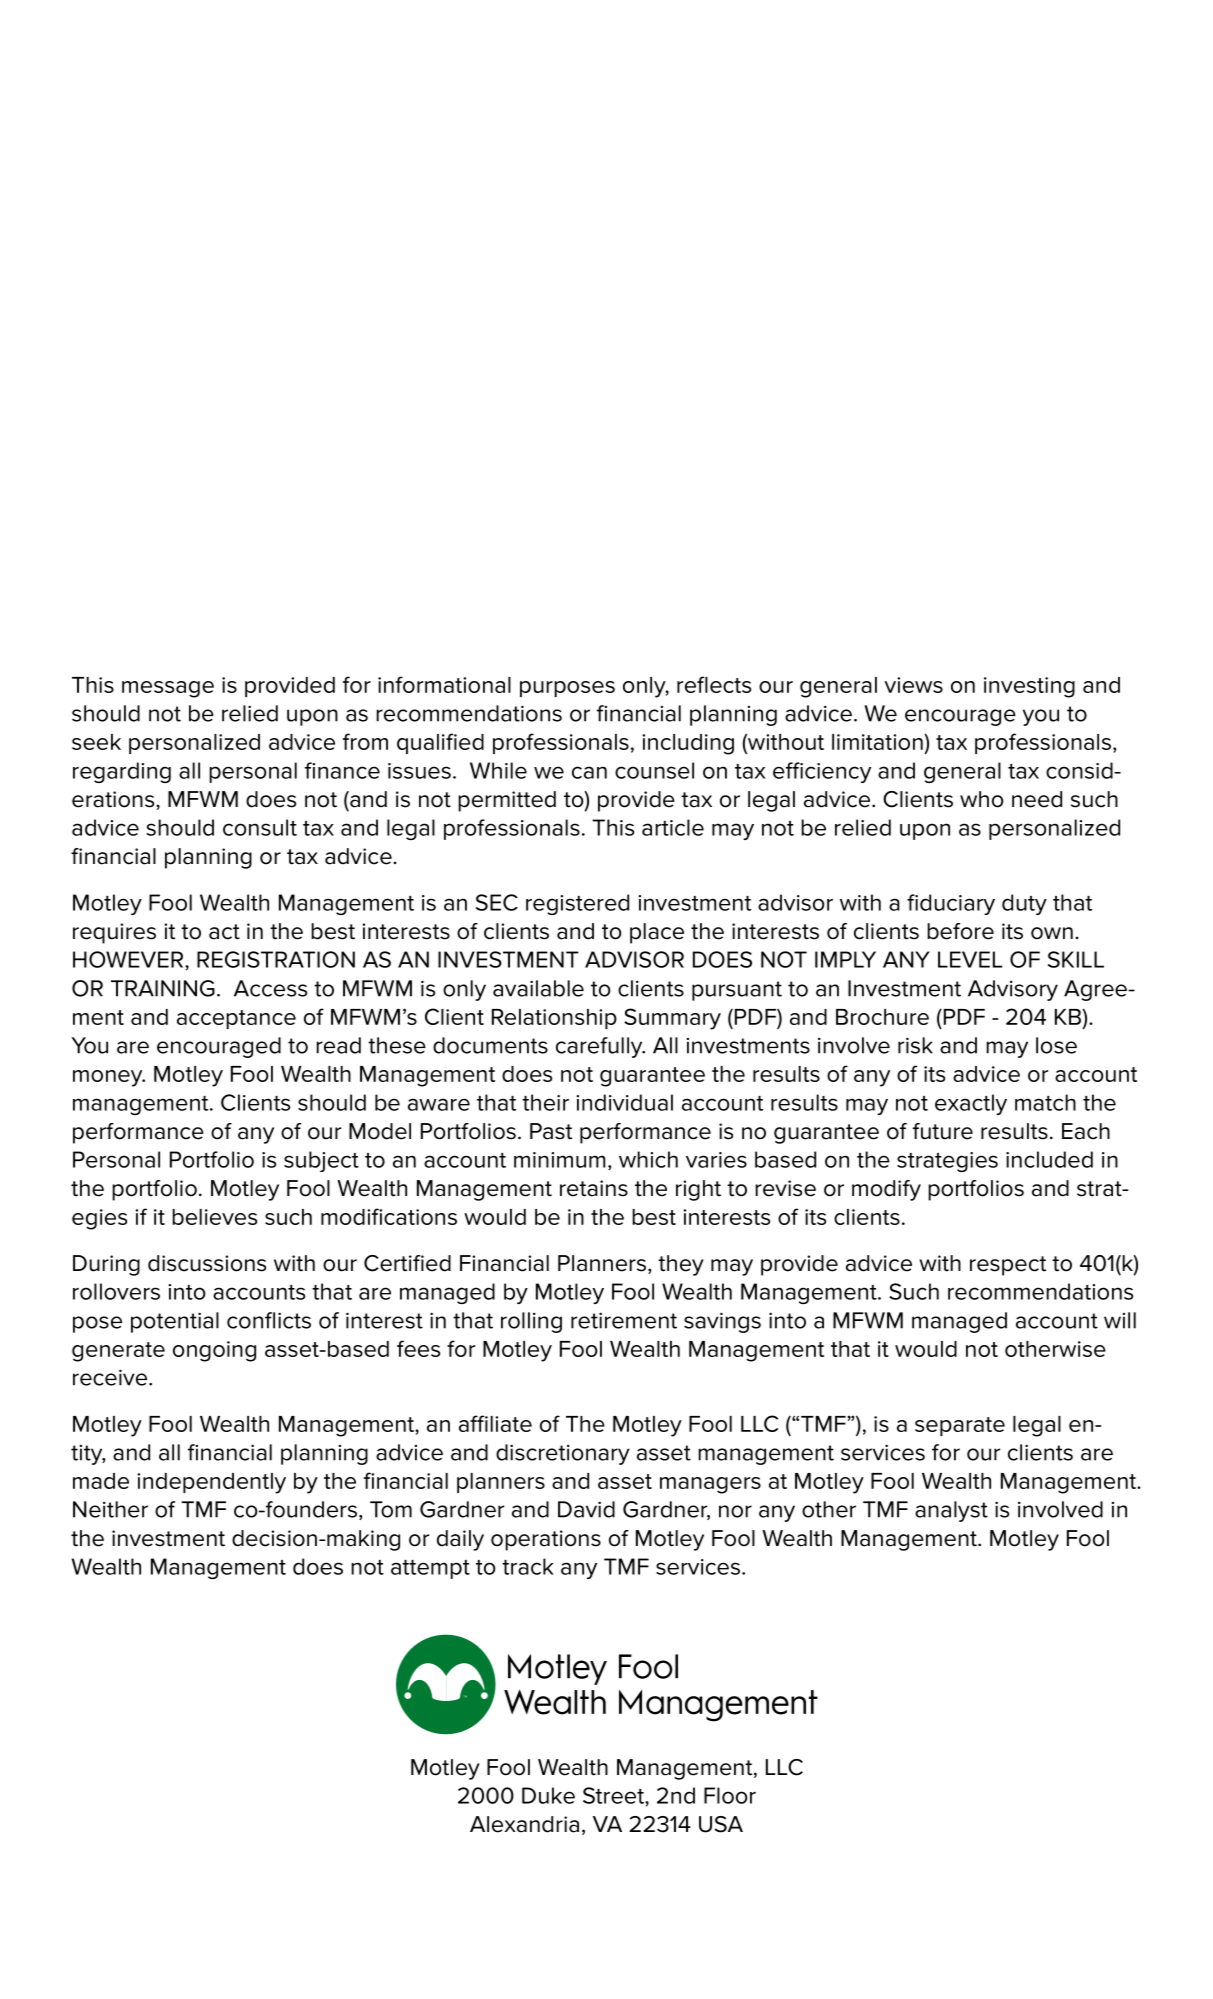  I want to click on Alexandria, so click(524, 1824).
